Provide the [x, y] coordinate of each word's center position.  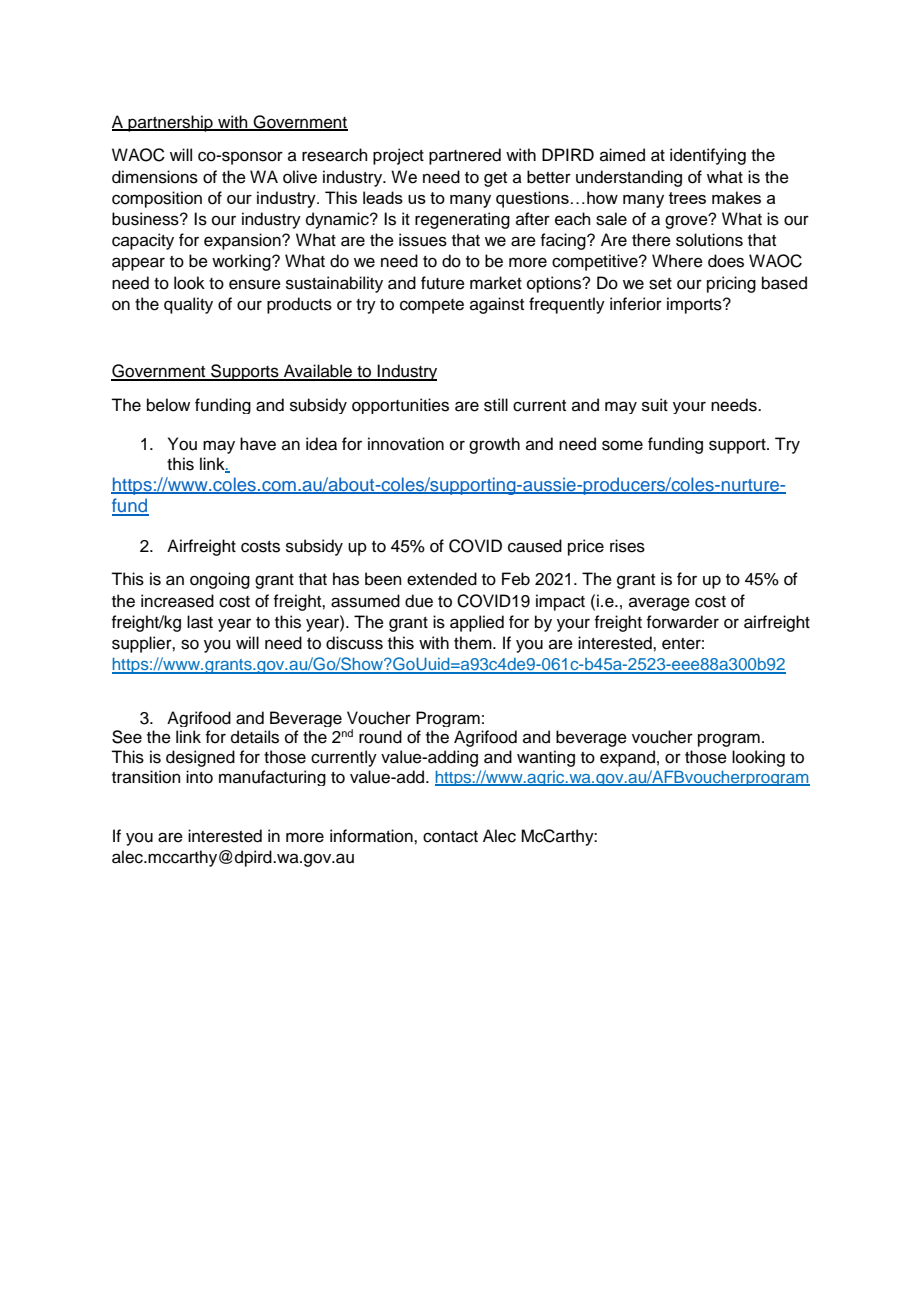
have [258, 444]
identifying [708, 156]
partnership [171, 123]
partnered [465, 156]
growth [494, 445]
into [199, 777]
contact [450, 837]
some [622, 445]
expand [627, 758]
